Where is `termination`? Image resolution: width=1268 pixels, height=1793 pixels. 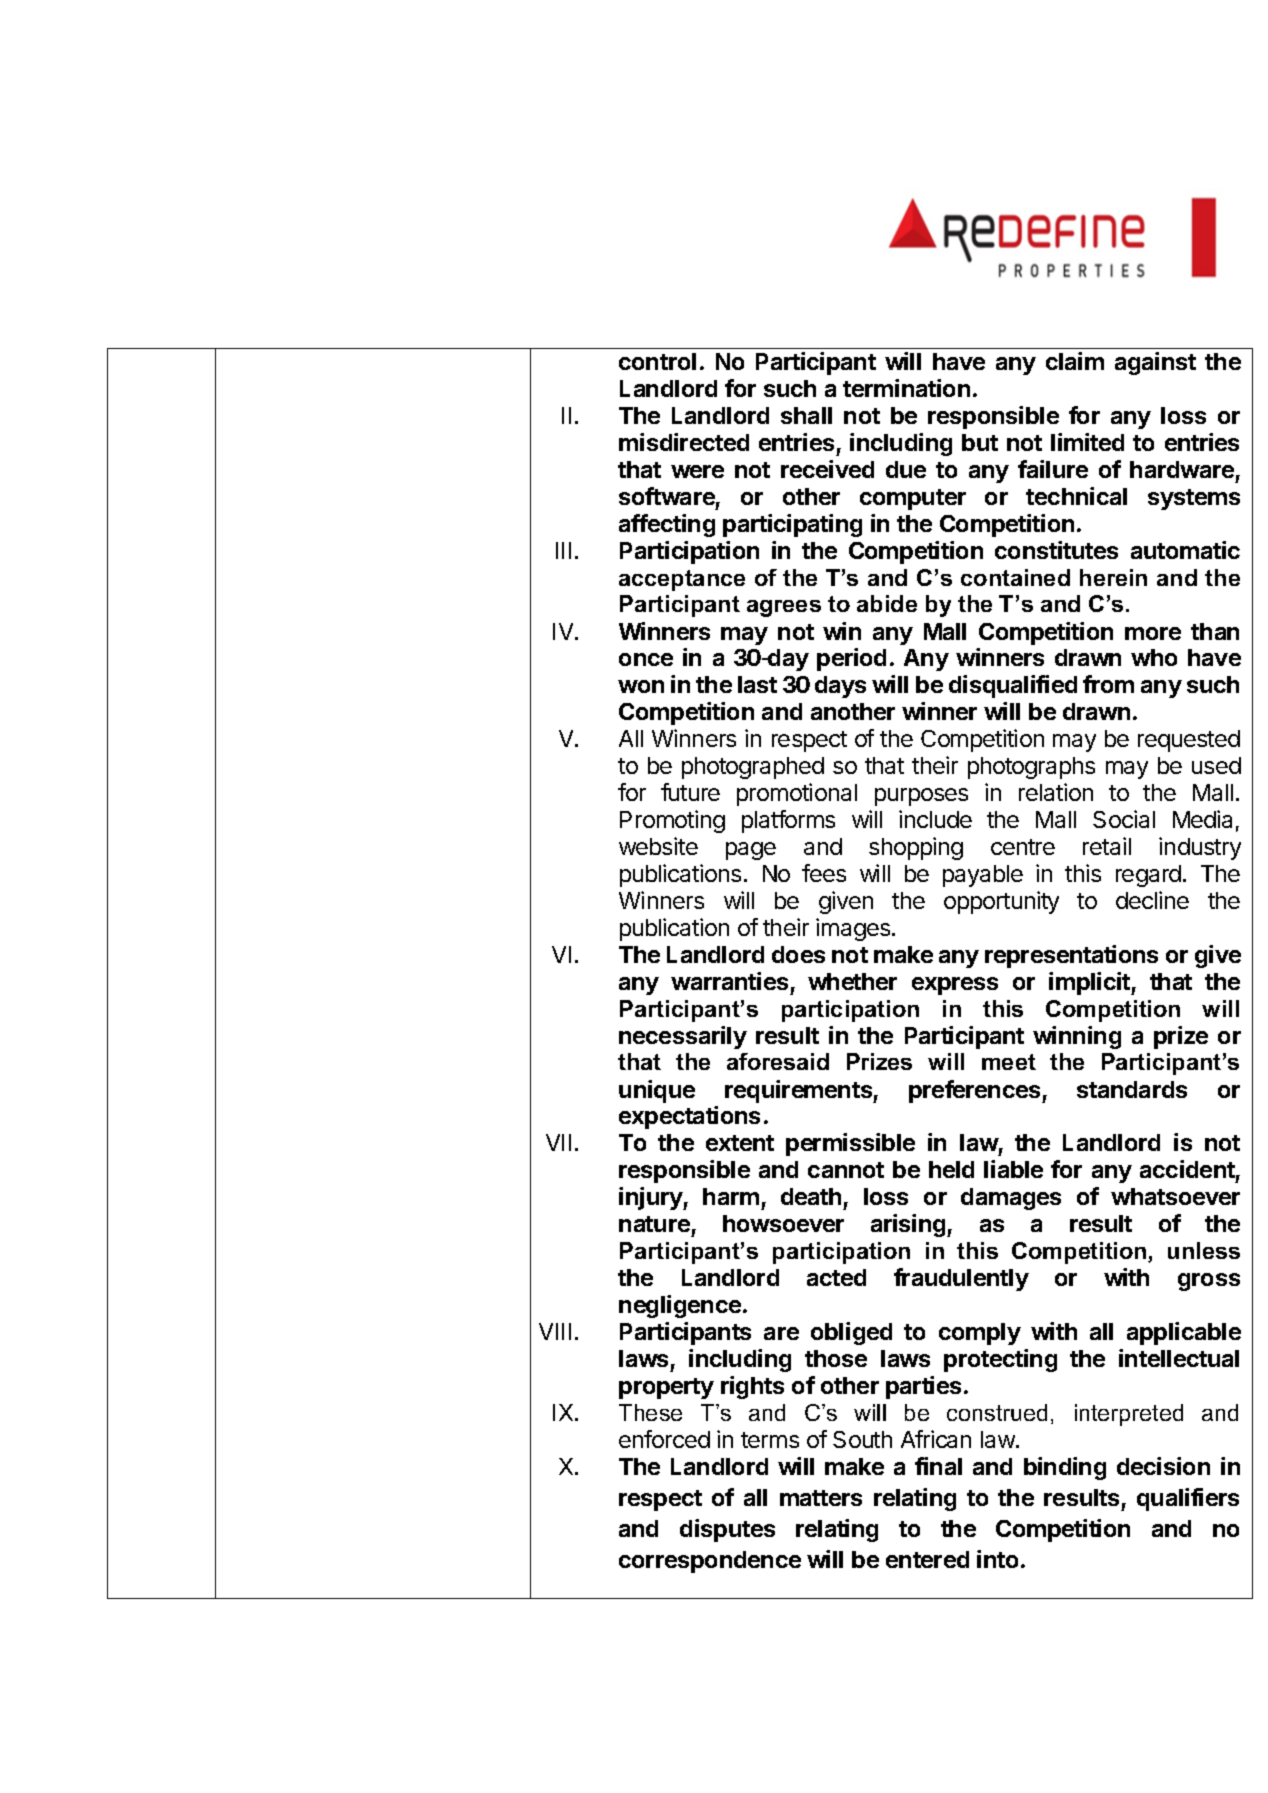 termination is located at coordinates (906, 388).
